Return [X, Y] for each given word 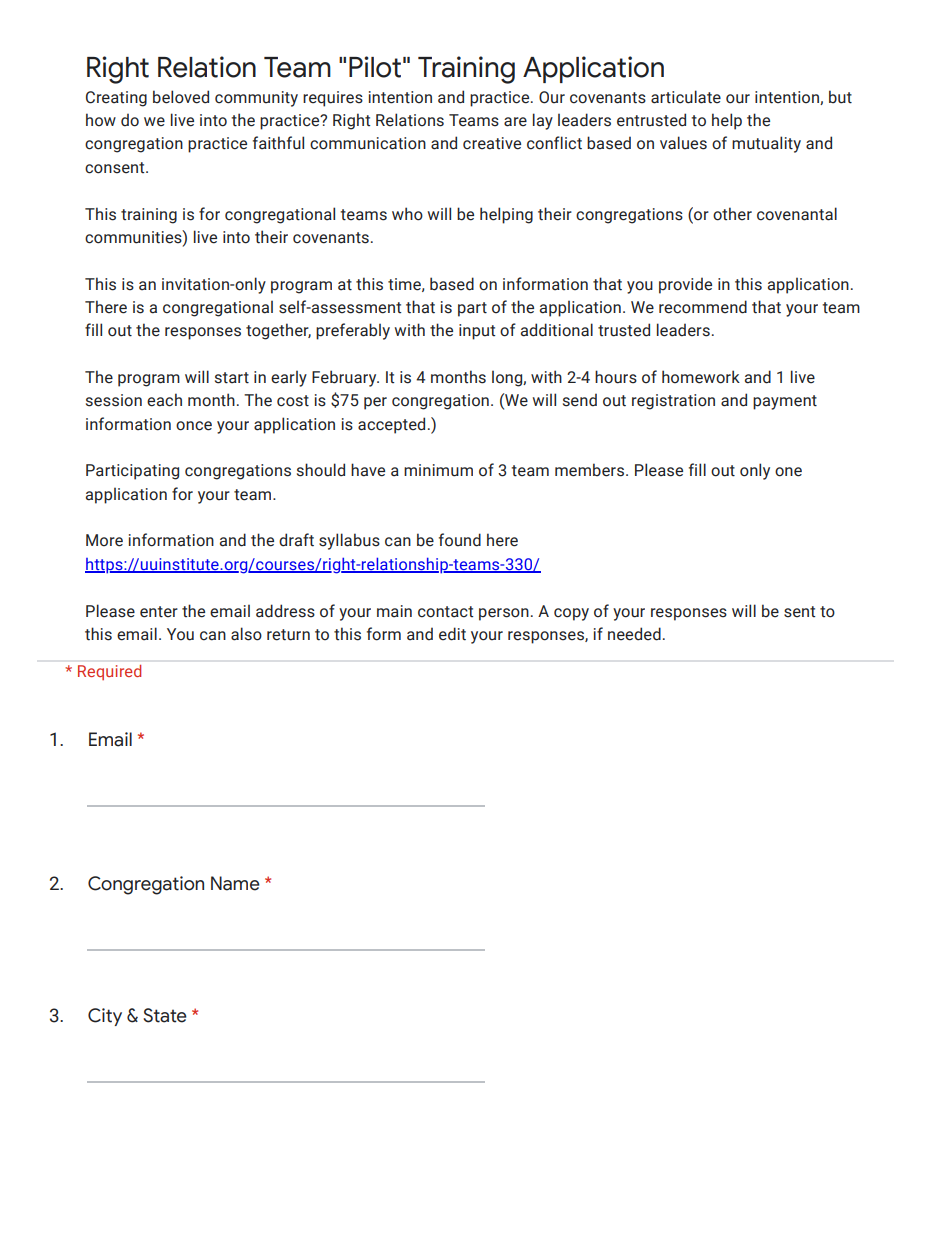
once [194, 426]
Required [109, 672]
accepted [391, 425]
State [165, 1015]
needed [634, 634]
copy [571, 614]
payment [785, 402]
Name [235, 883]
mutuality [766, 144]
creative [492, 143]
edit [452, 634]
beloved [181, 97]
